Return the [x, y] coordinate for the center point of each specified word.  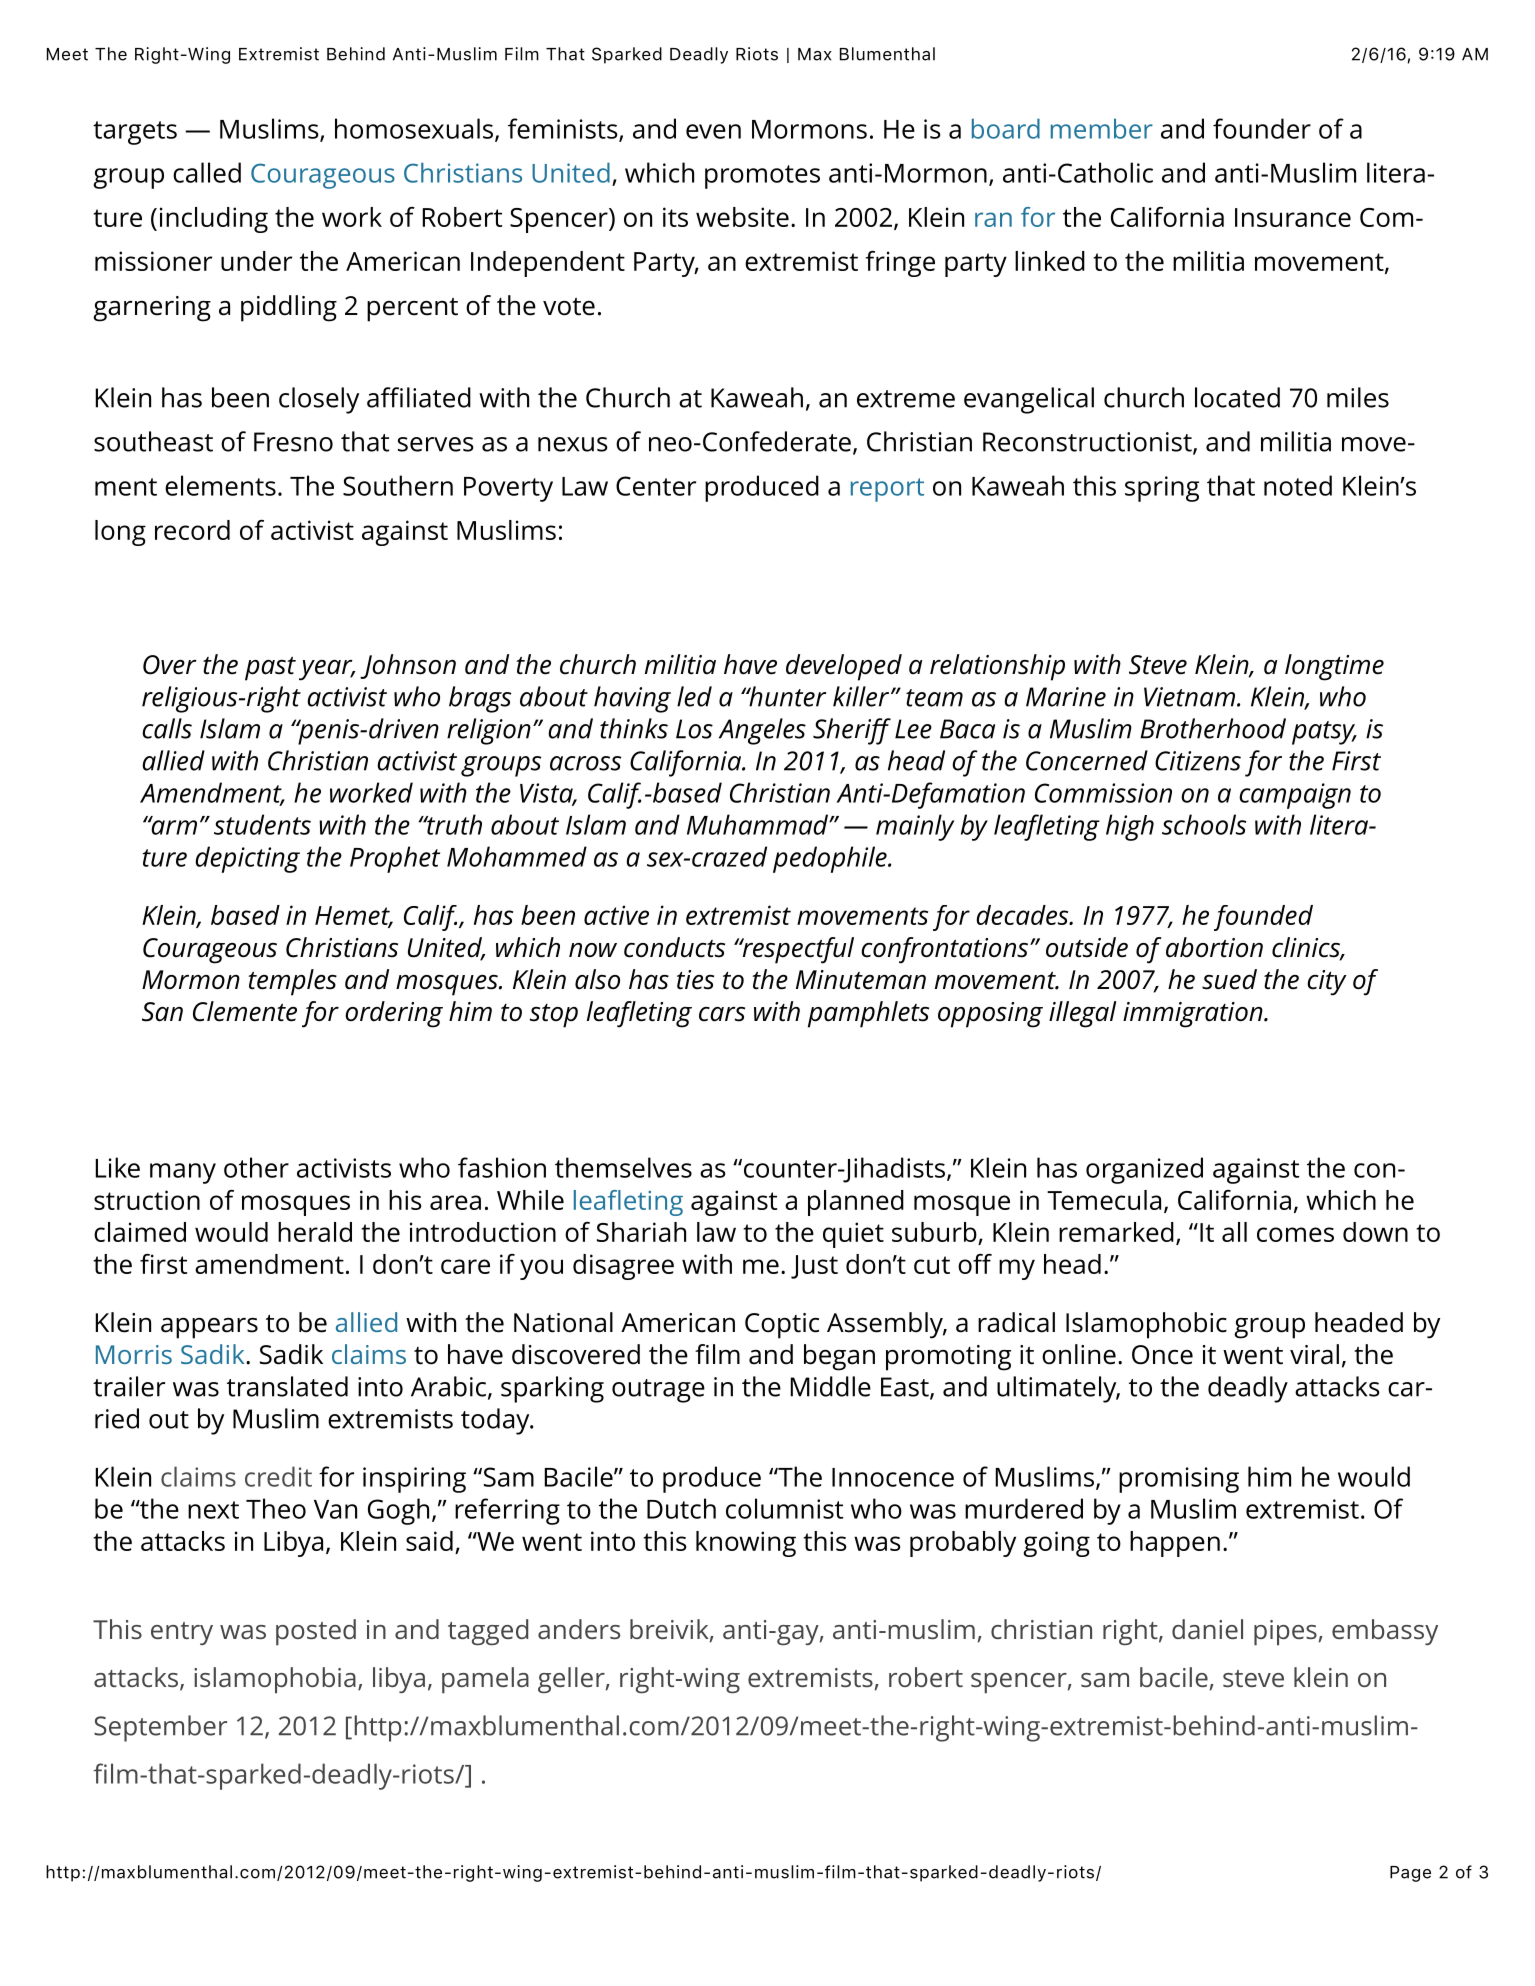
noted [1298, 485]
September [160, 1728]
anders [579, 1629]
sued [1229, 979]
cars [722, 1014]
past [270, 669]
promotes [762, 177]
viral [1314, 1354]
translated [287, 1386]
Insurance [1293, 217]
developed [844, 667]
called [207, 172]
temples [292, 982]
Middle [831, 1386]
